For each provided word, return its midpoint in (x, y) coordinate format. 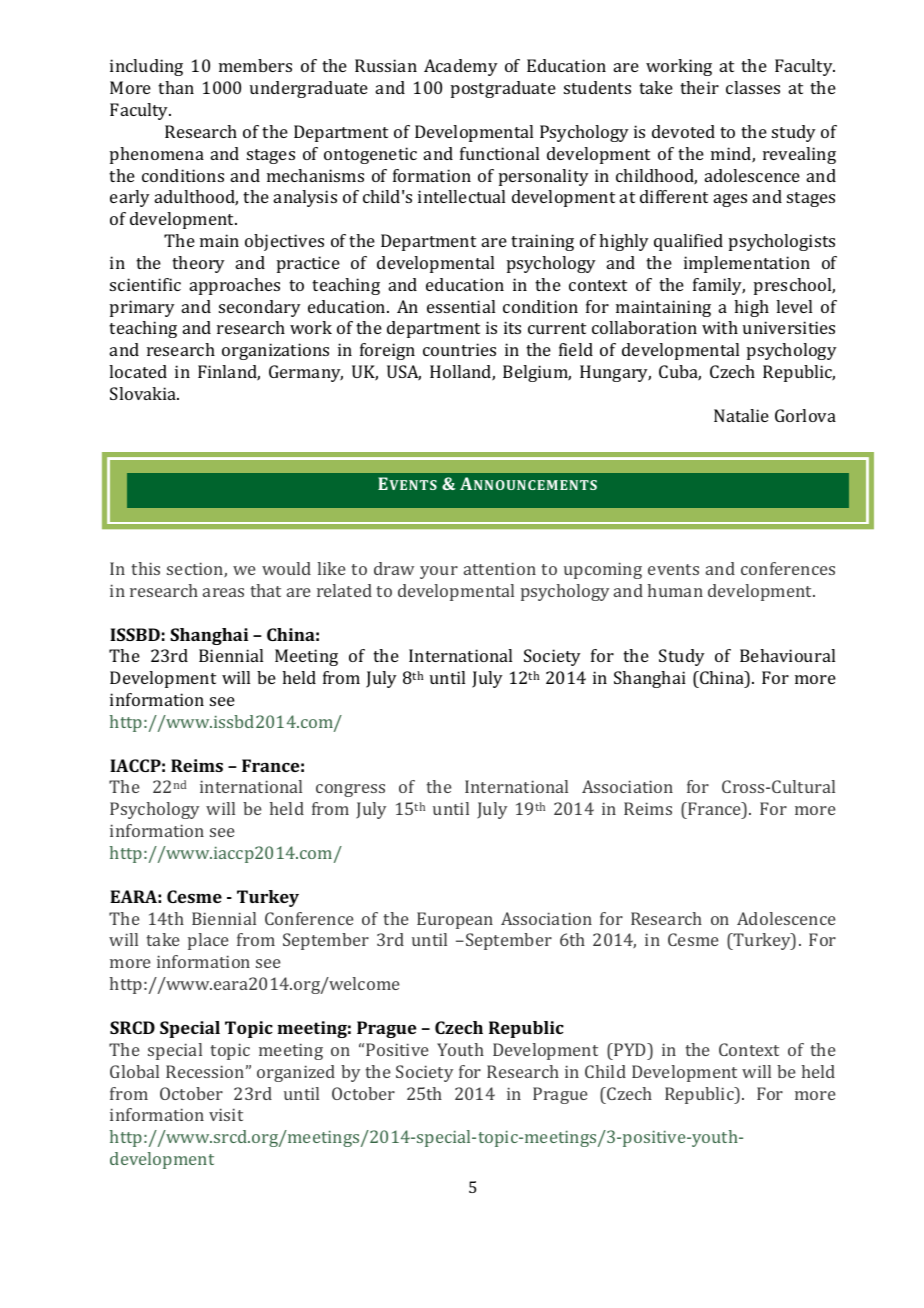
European (455, 920)
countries (459, 349)
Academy (461, 67)
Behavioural (787, 655)
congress (350, 790)
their (699, 87)
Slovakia (144, 393)
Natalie (741, 415)
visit (226, 1114)
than (176, 87)
